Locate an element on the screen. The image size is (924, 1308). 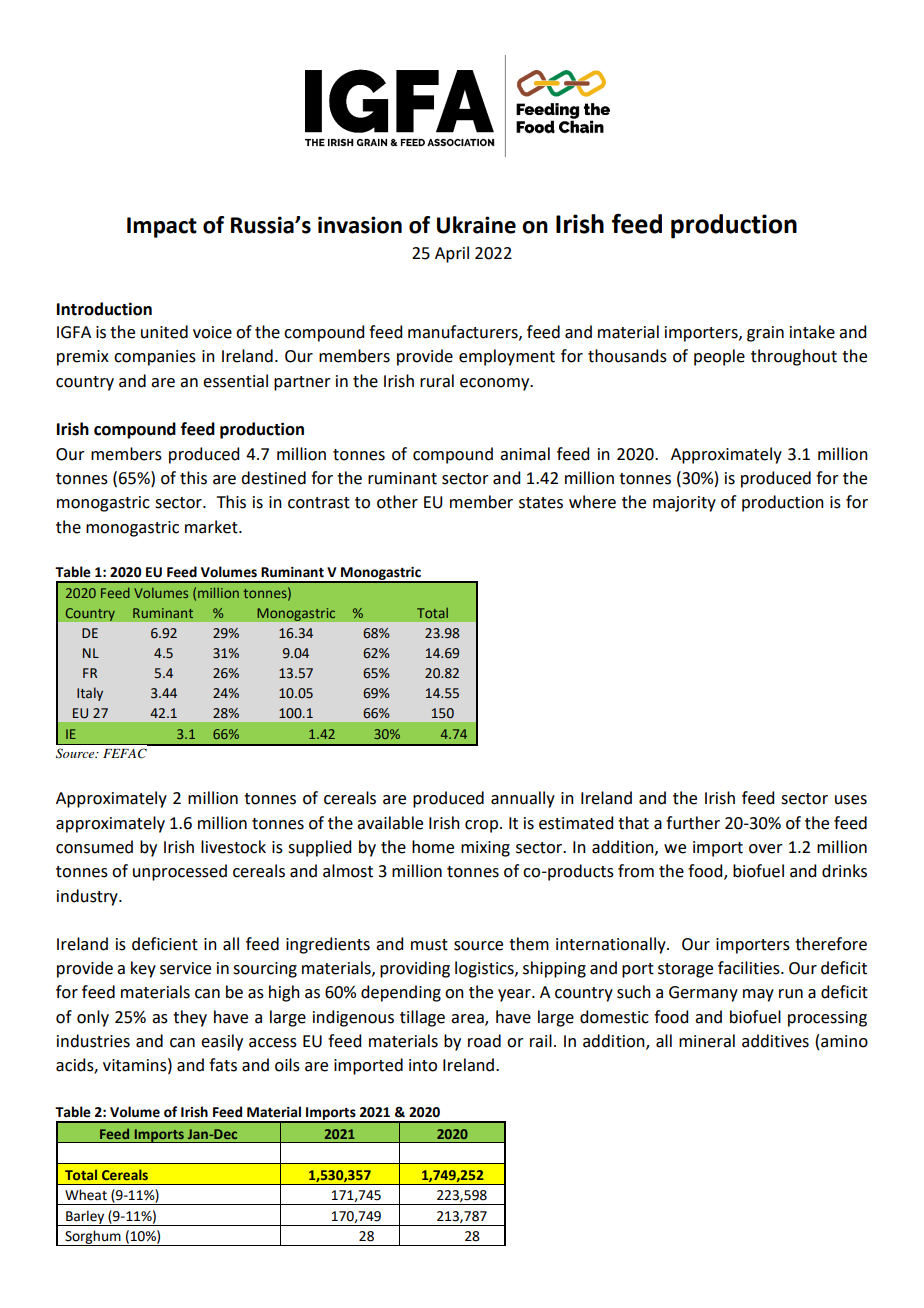
April is located at coordinates (452, 254).
